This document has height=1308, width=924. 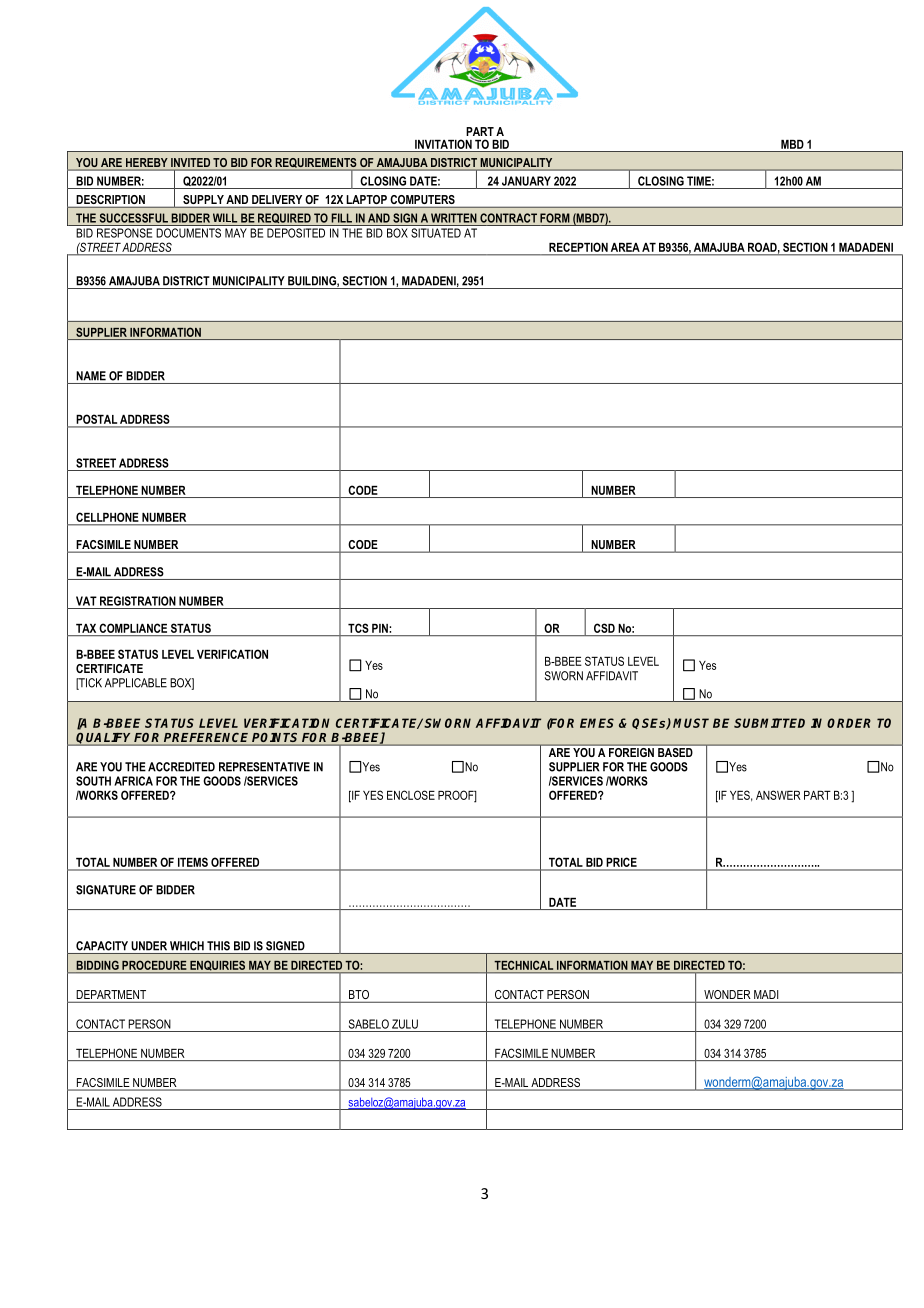 I want to click on PIN, so click(x=380, y=628).
